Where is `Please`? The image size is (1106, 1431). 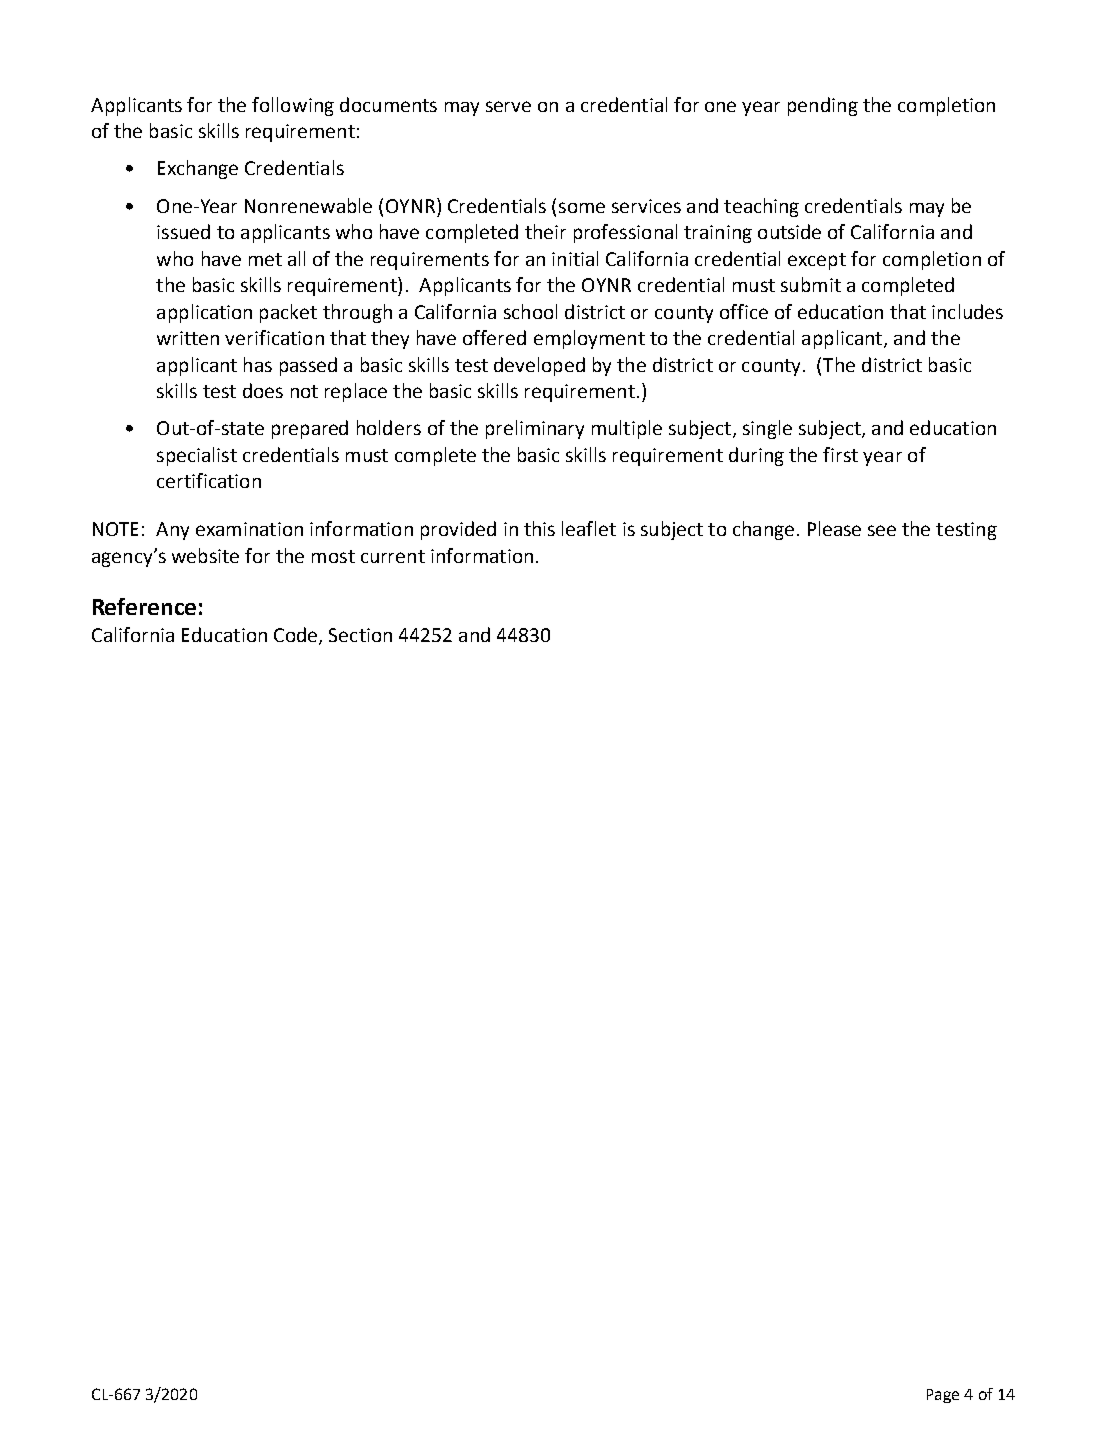
Please is located at coordinates (834, 528).
